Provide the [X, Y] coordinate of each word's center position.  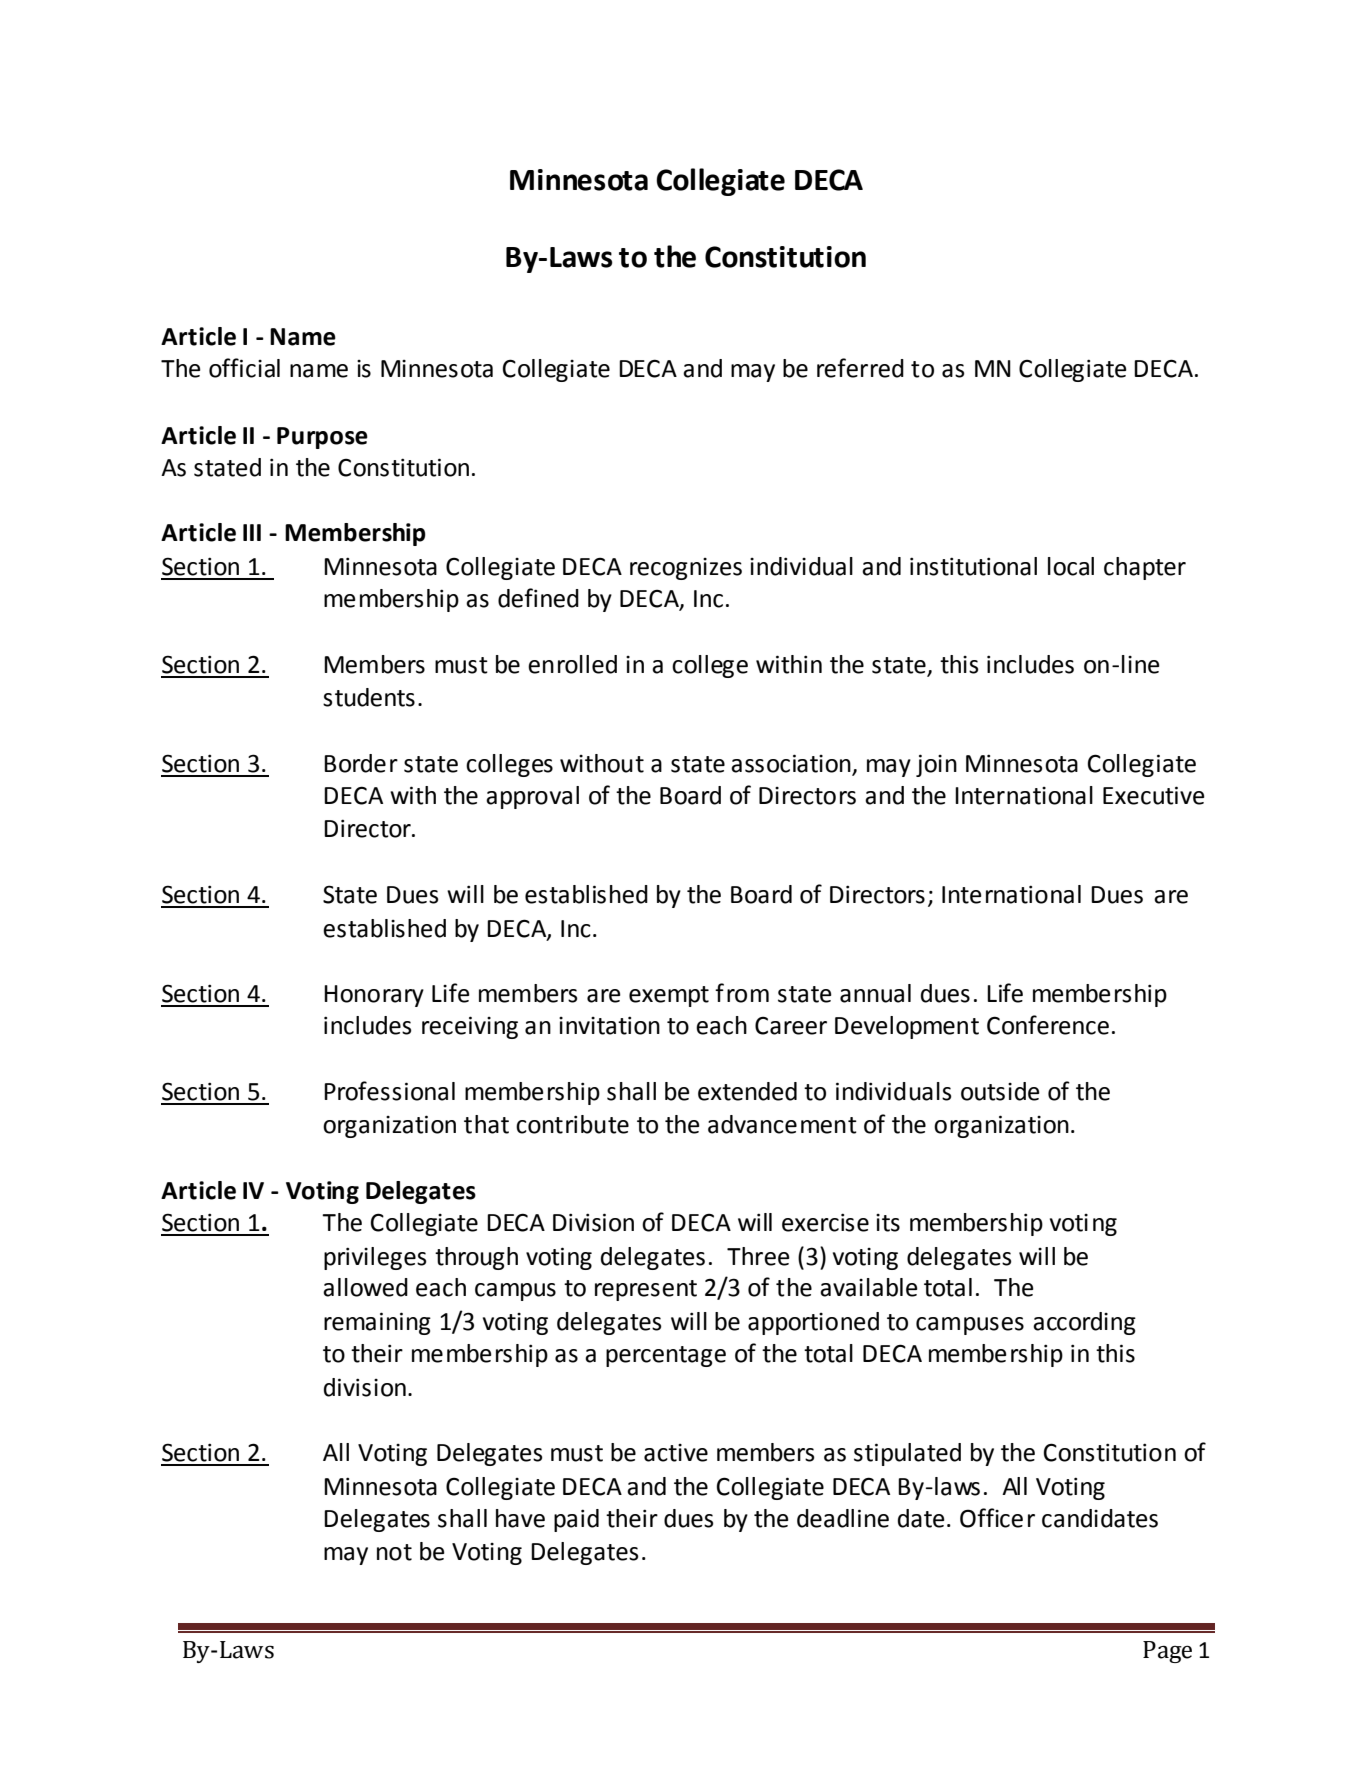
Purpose [322, 438]
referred [860, 368]
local [1071, 566]
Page [1167, 1652]
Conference [1048, 1025]
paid [576, 1520]
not [394, 1552]
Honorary [374, 996]
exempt [669, 996]
